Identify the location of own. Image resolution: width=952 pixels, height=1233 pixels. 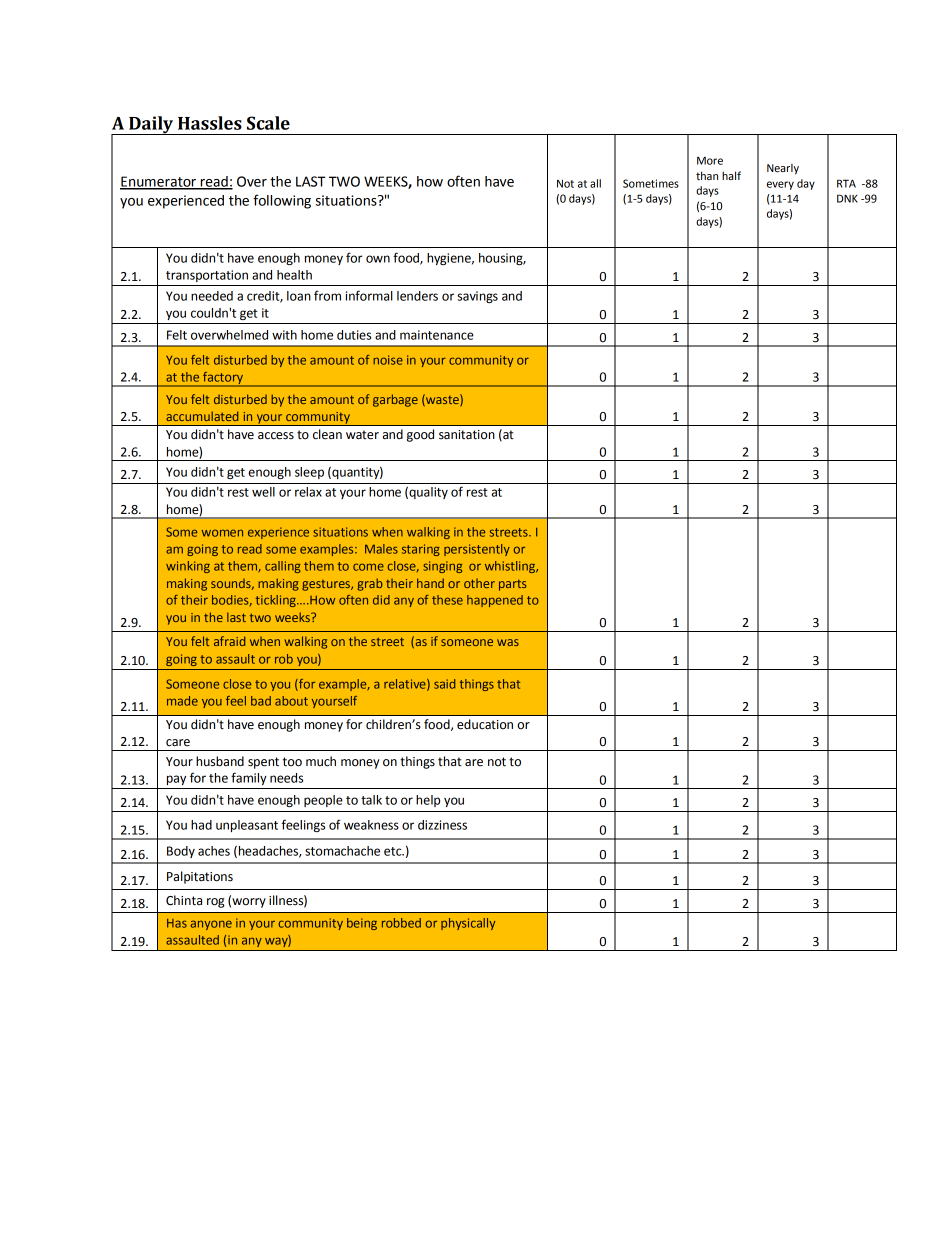
(378, 259).
